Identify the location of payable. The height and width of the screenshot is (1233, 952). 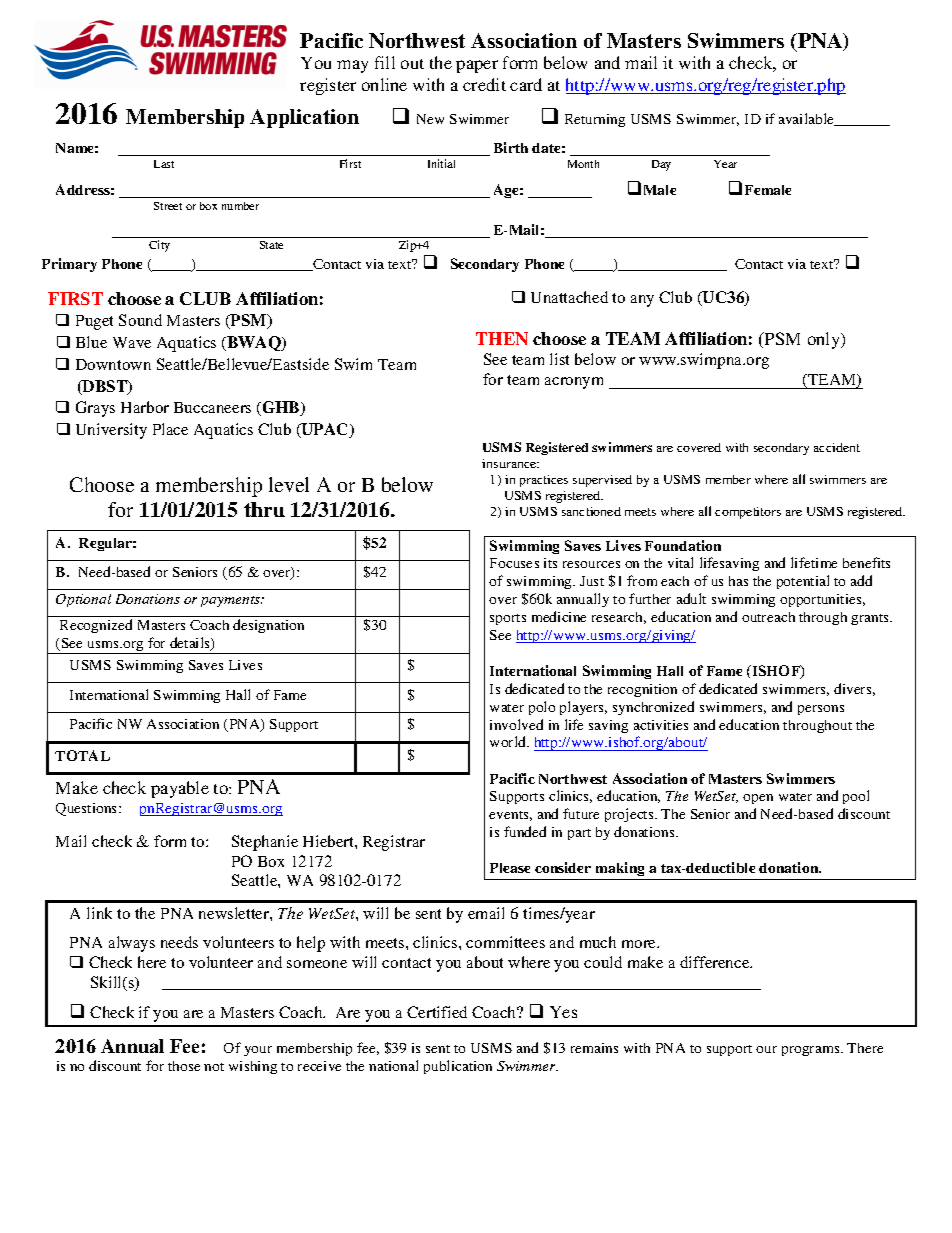
(180, 789).
